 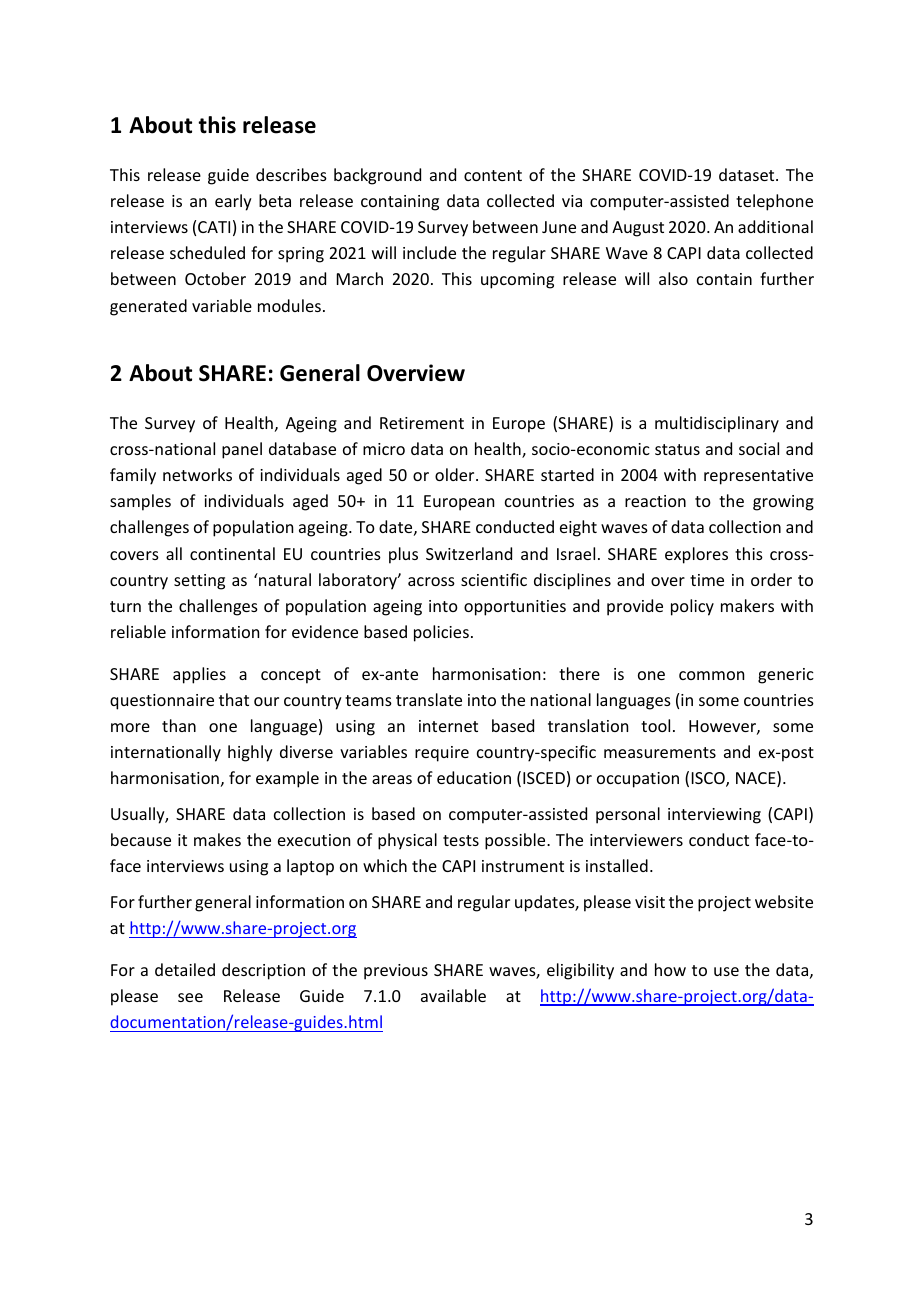 I want to click on status, so click(x=677, y=449).
